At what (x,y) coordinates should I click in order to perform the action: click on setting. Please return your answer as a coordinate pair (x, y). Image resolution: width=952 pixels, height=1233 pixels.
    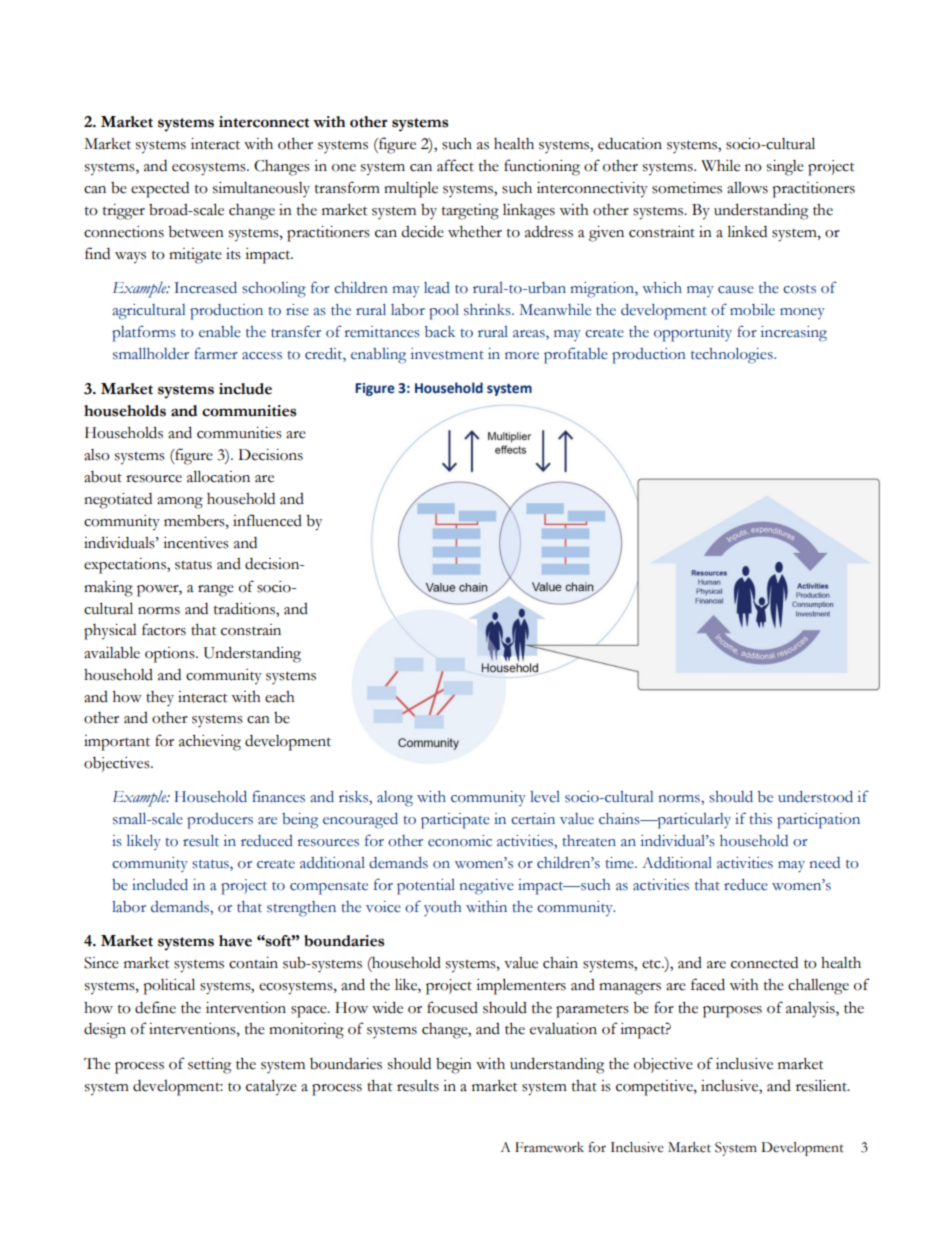
    Looking at the image, I should click on (209, 1066).
